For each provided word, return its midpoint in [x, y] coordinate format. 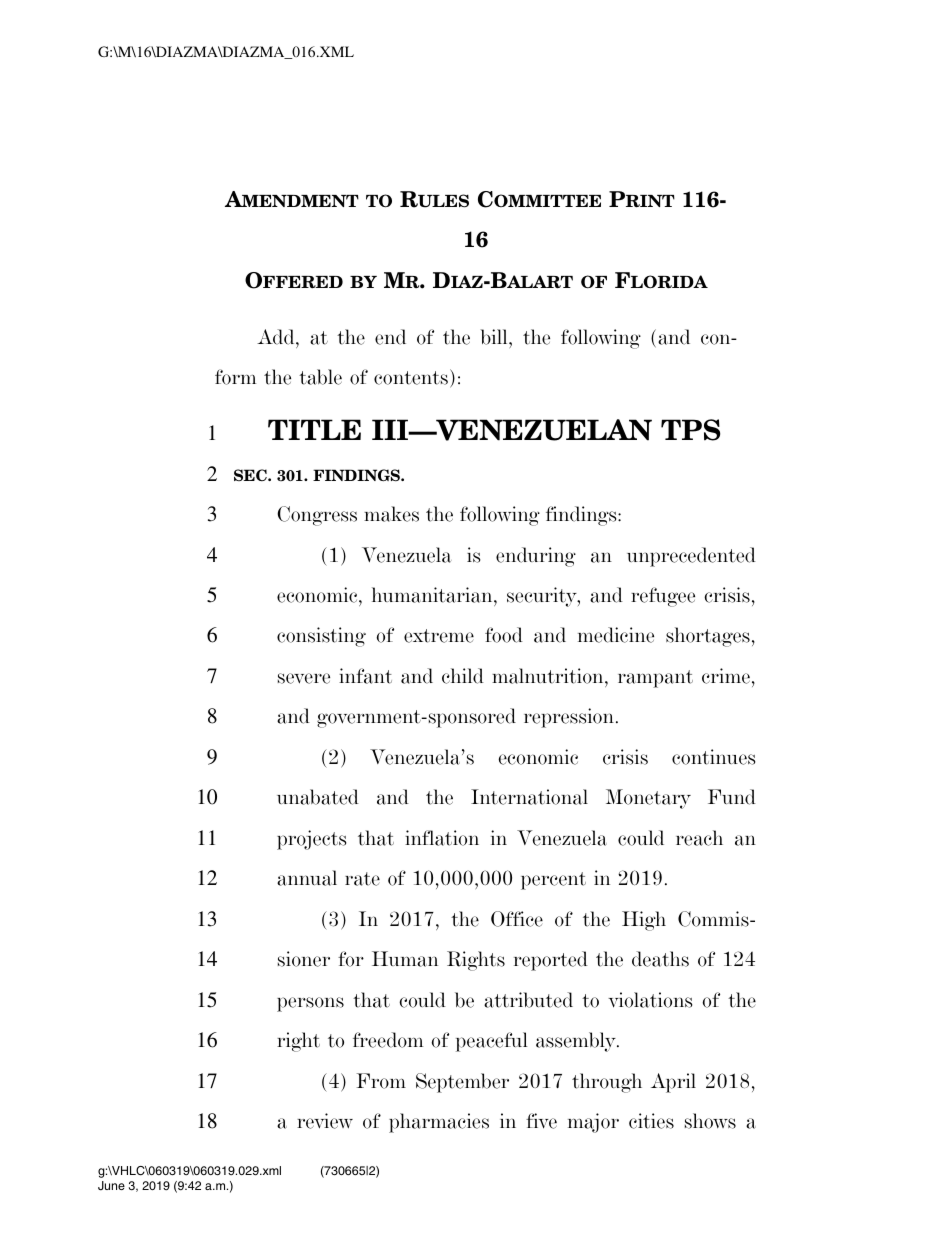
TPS [690, 430]
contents [411, 378]
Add [277, 337]
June [111, 1186]
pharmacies [439, 1123]
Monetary [648, 799]
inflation [442, 838]
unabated [318, 797]
